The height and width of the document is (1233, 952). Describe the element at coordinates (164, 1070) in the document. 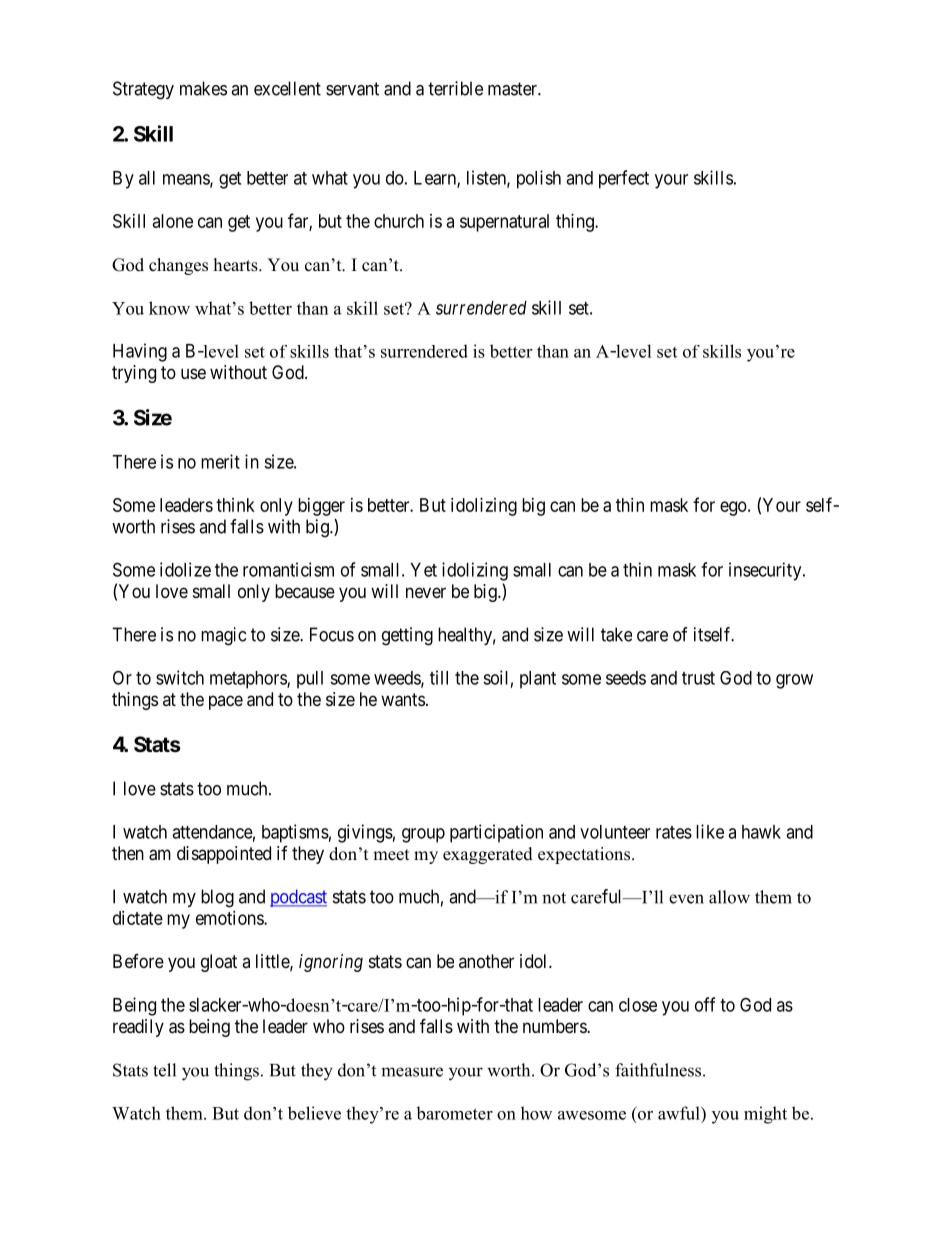

I see `tell` at that location.
